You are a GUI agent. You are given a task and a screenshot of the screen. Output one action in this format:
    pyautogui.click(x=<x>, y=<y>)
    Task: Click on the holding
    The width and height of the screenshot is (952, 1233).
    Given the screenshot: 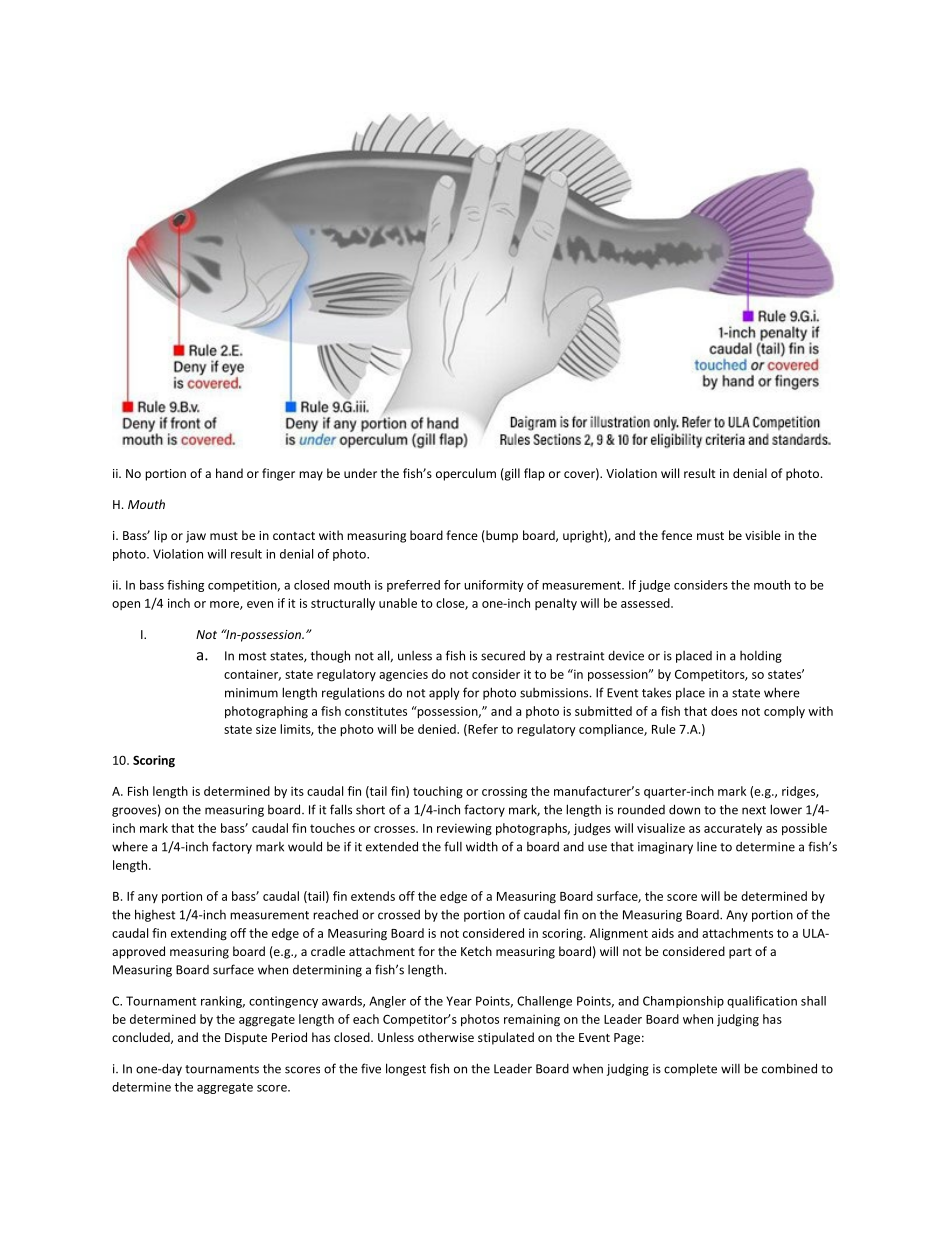 What is the action you would take?
    pyautogui.click(x=761, y=657)
